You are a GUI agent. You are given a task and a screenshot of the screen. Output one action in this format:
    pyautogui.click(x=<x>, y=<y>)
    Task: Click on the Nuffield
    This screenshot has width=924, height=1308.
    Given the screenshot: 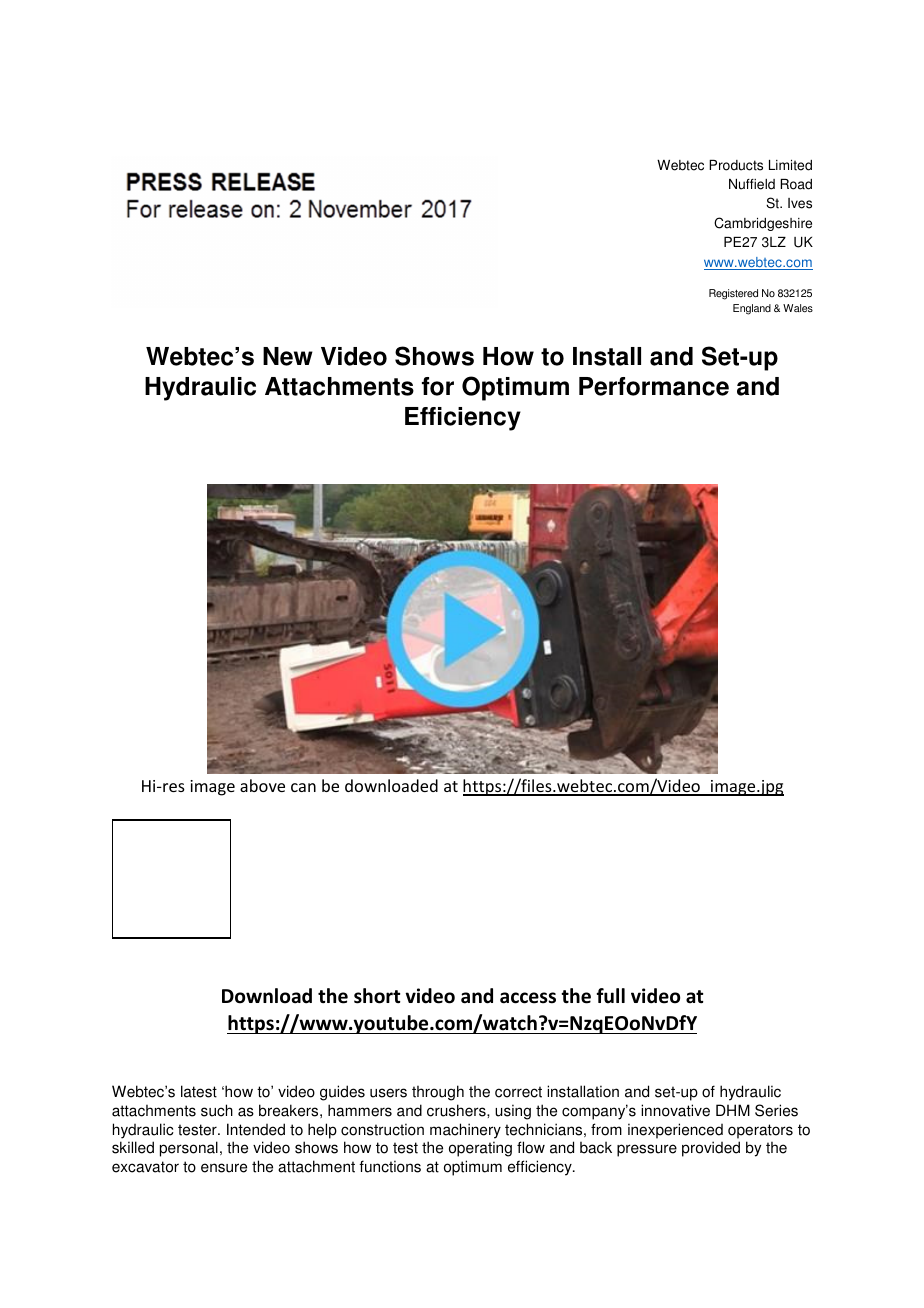 What is the action you would take?
    pyautogui.click(x=752, y=184)
